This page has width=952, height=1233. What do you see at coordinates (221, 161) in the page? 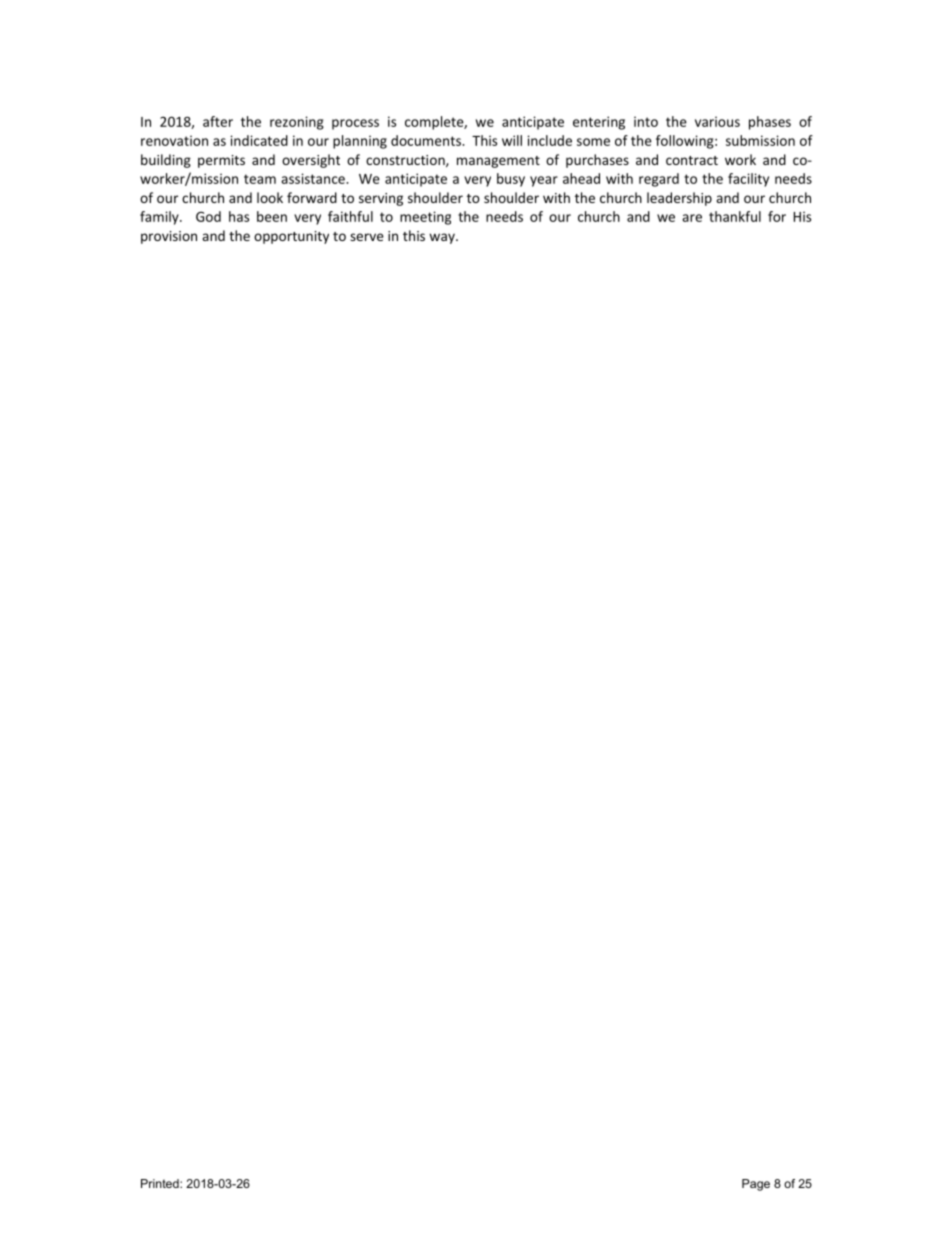
I see `permits` at bounding box center [221, 161].
